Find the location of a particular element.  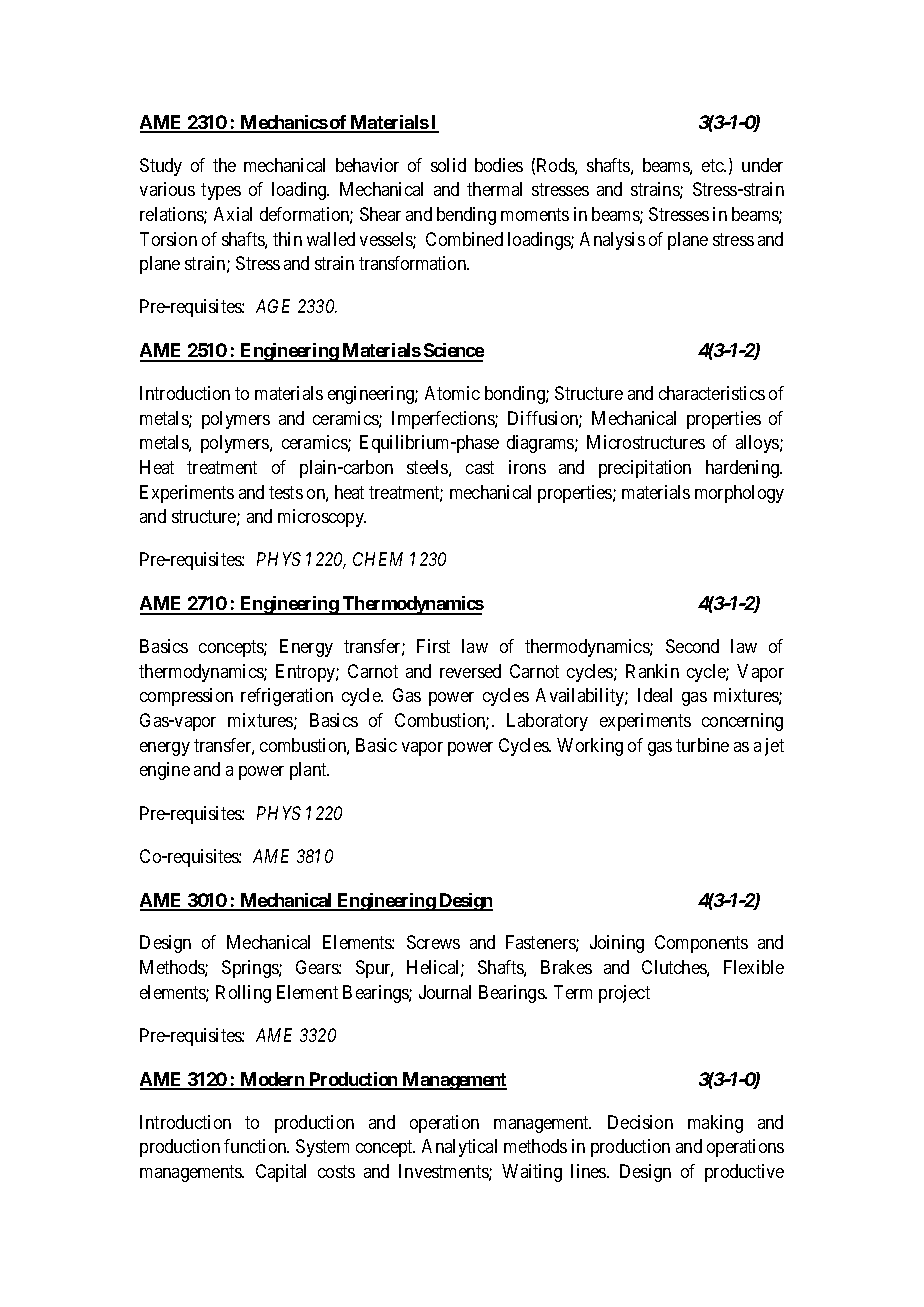

reversed is located at coordinates (470, 671).
